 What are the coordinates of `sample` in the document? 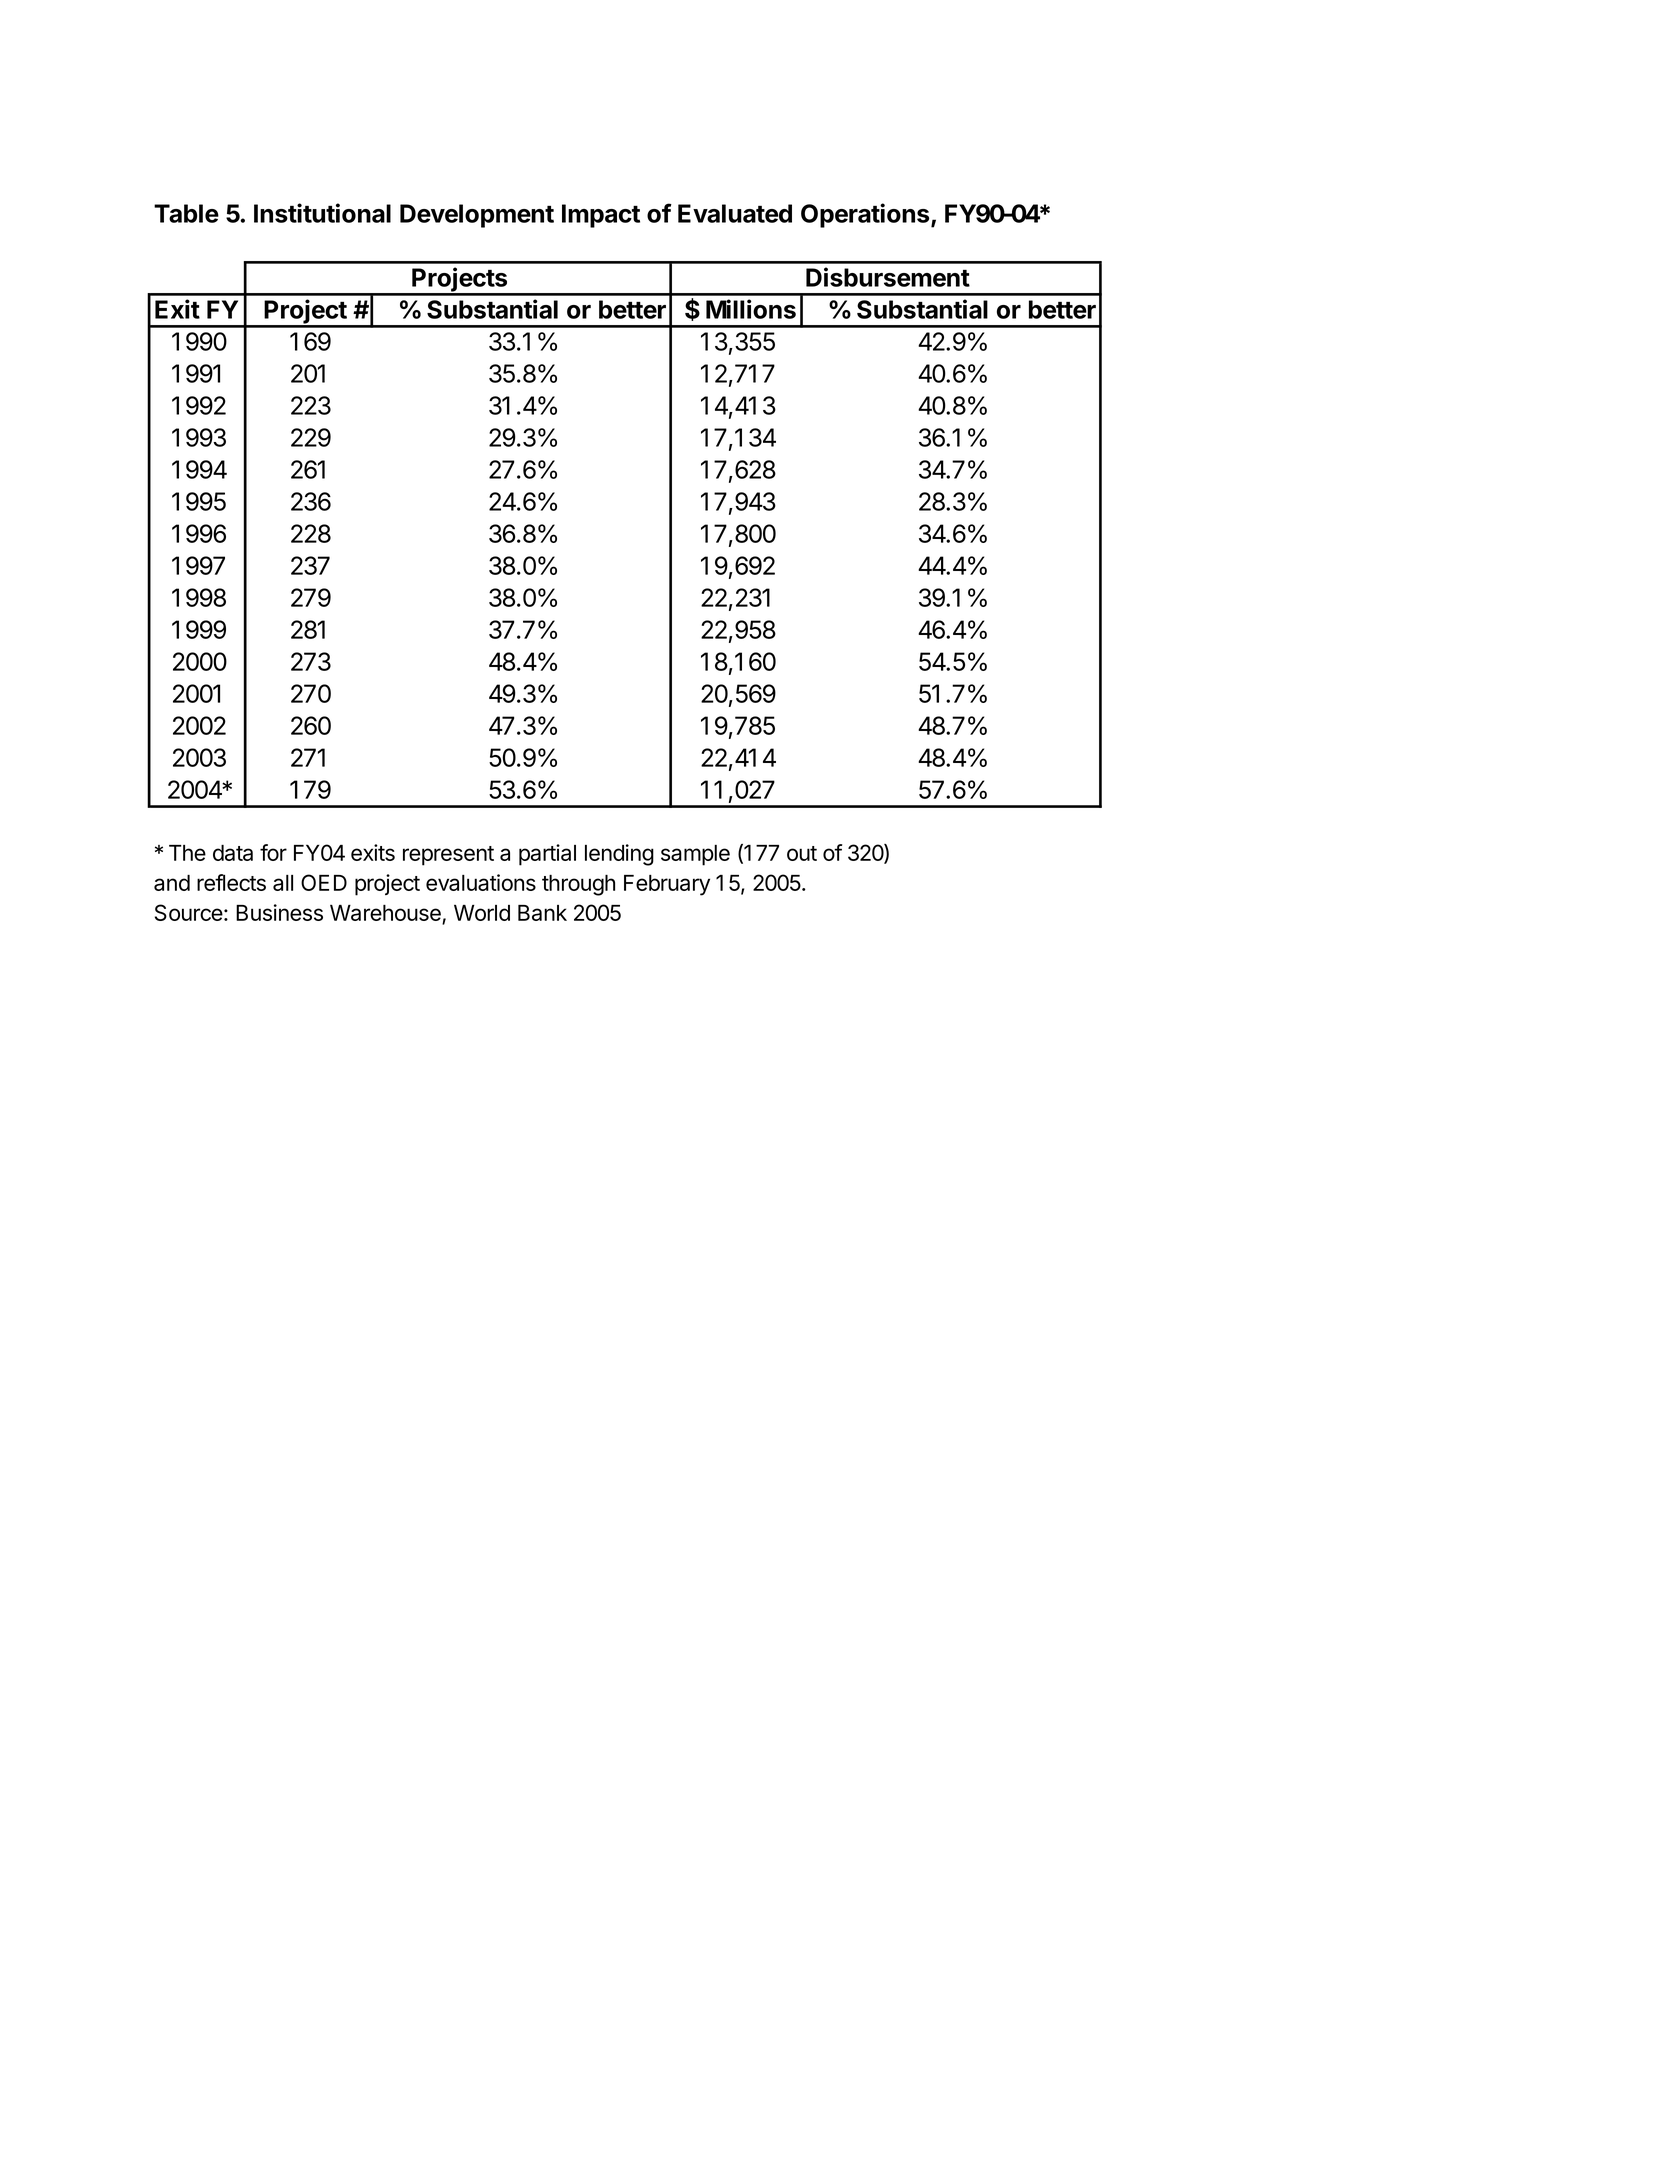 It's located at (695, 855).
